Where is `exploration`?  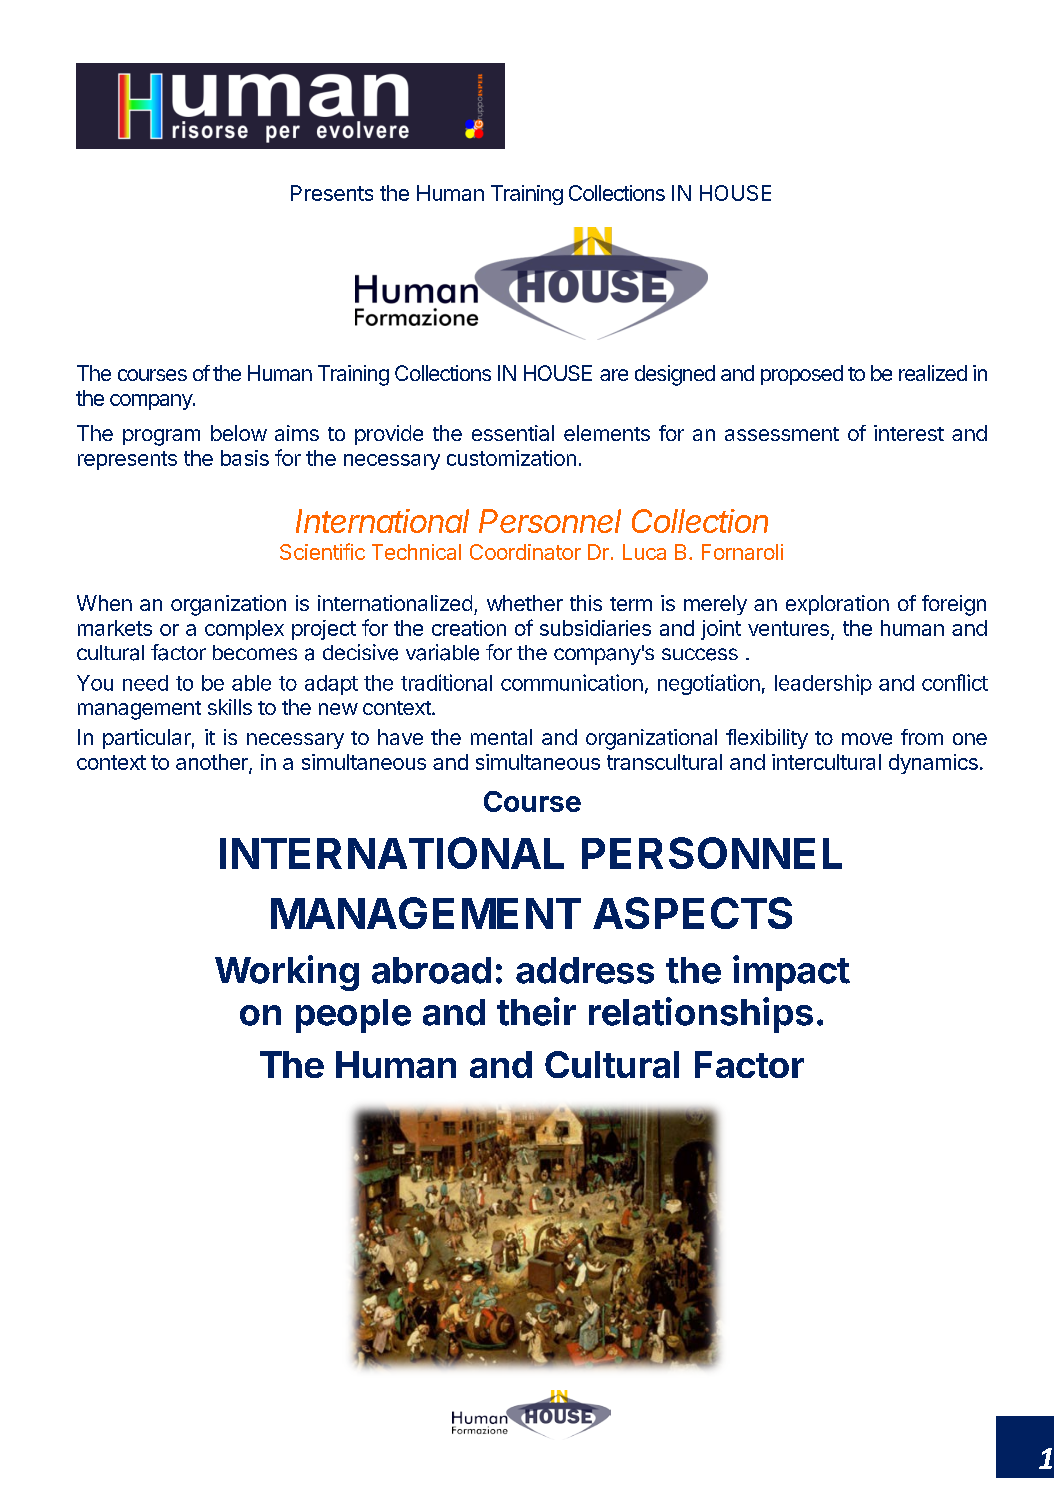 exploration is located at coordinates (837, 605).
